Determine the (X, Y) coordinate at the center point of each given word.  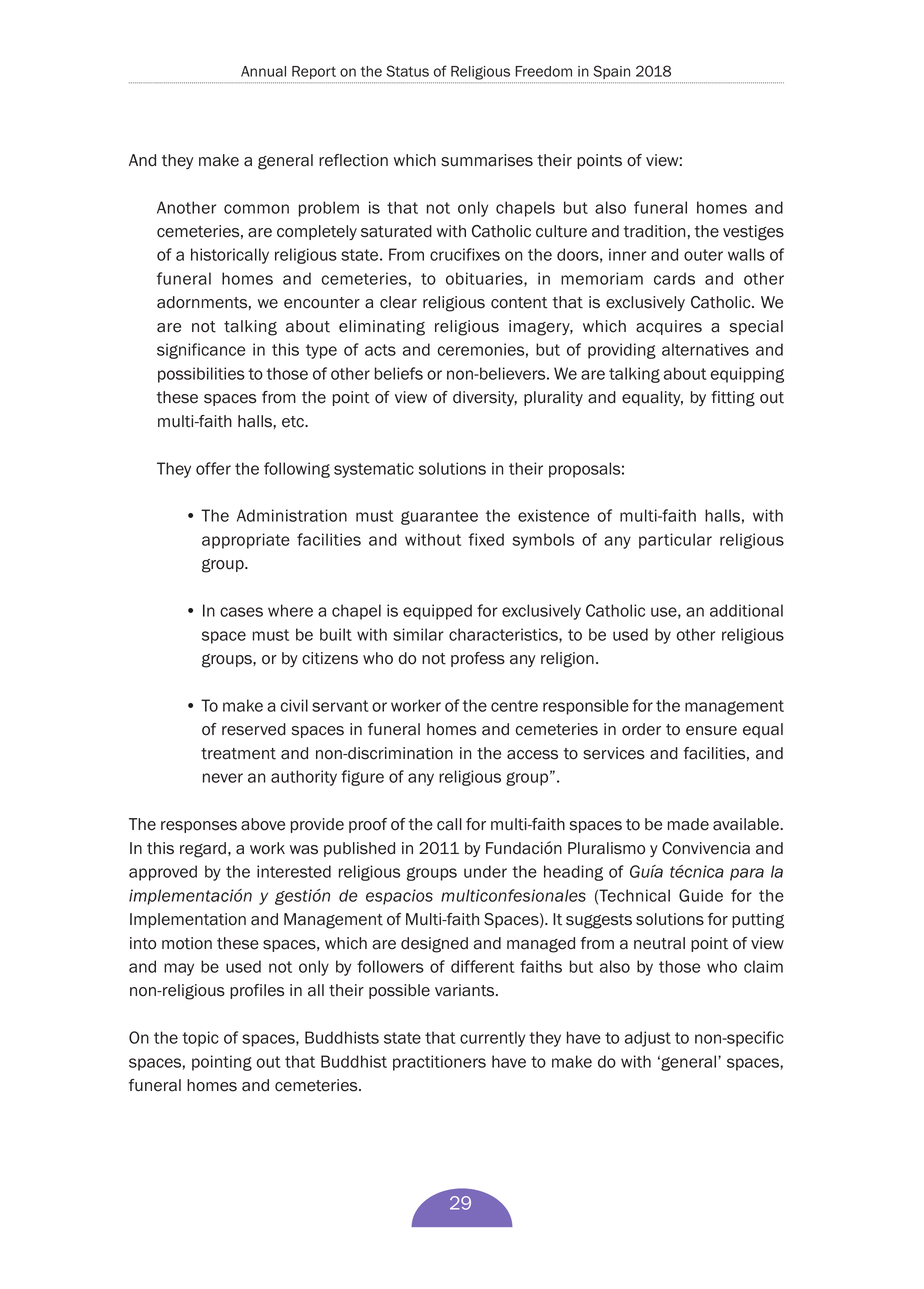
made (688, 824)
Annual (263, 71)
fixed (486, 539)
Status (408, 71)
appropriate (246, 541)
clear (398, 302)
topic (200, 1039)
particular (675, 541)
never (223, 778)
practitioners (439, 1063)
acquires (669, 327)
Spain (612, 72)
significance (201, 351)
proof (368, 825)
